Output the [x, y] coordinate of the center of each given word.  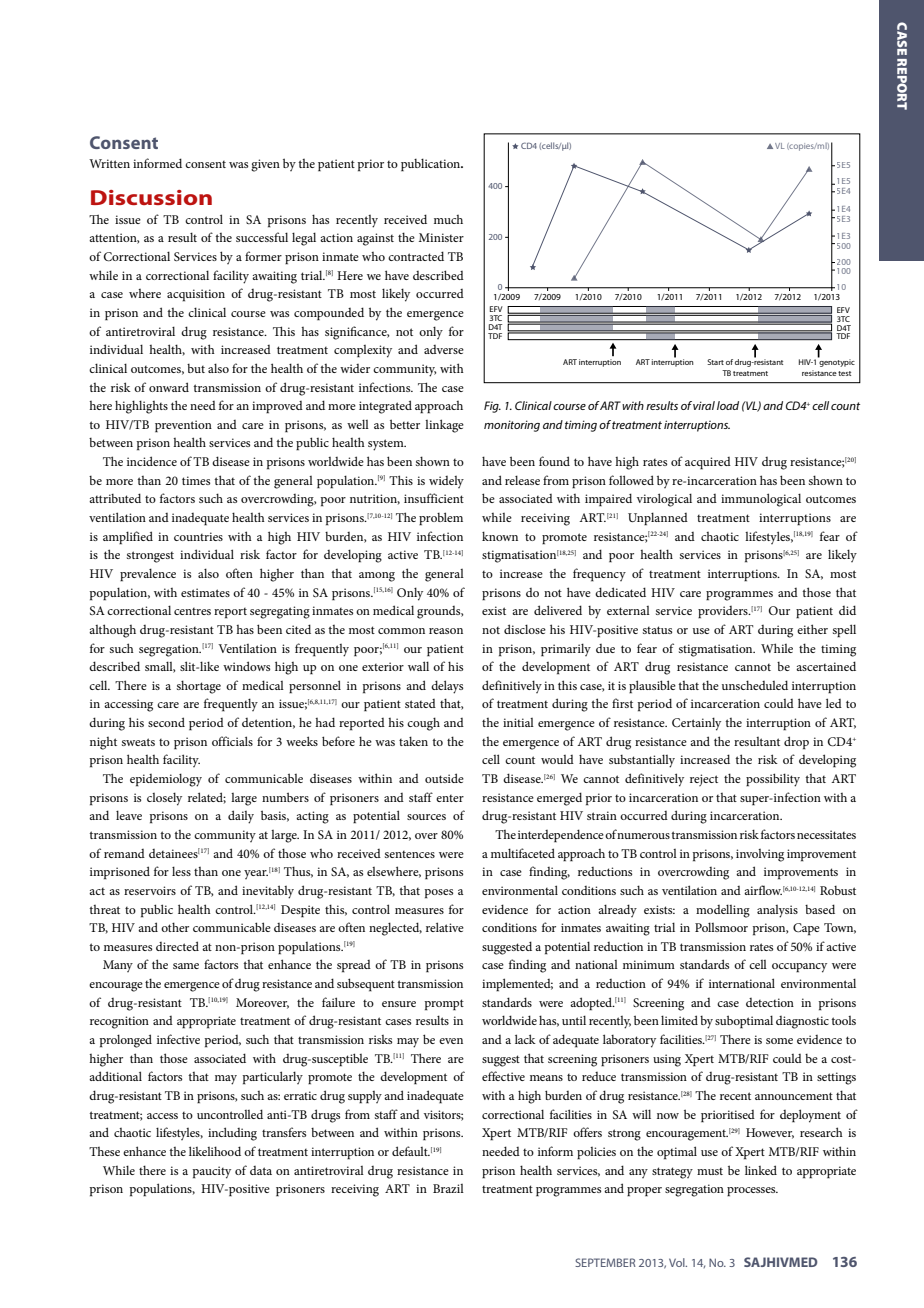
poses [439, 894]
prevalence [148, 575]
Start [715, 362]
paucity [212, 1172]
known [500, 536]
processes [752, 1192]
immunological [761, 500]
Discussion [151, 197]
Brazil [448, 1188]
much [448, 219]
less [181, 871]
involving [760, 855]
